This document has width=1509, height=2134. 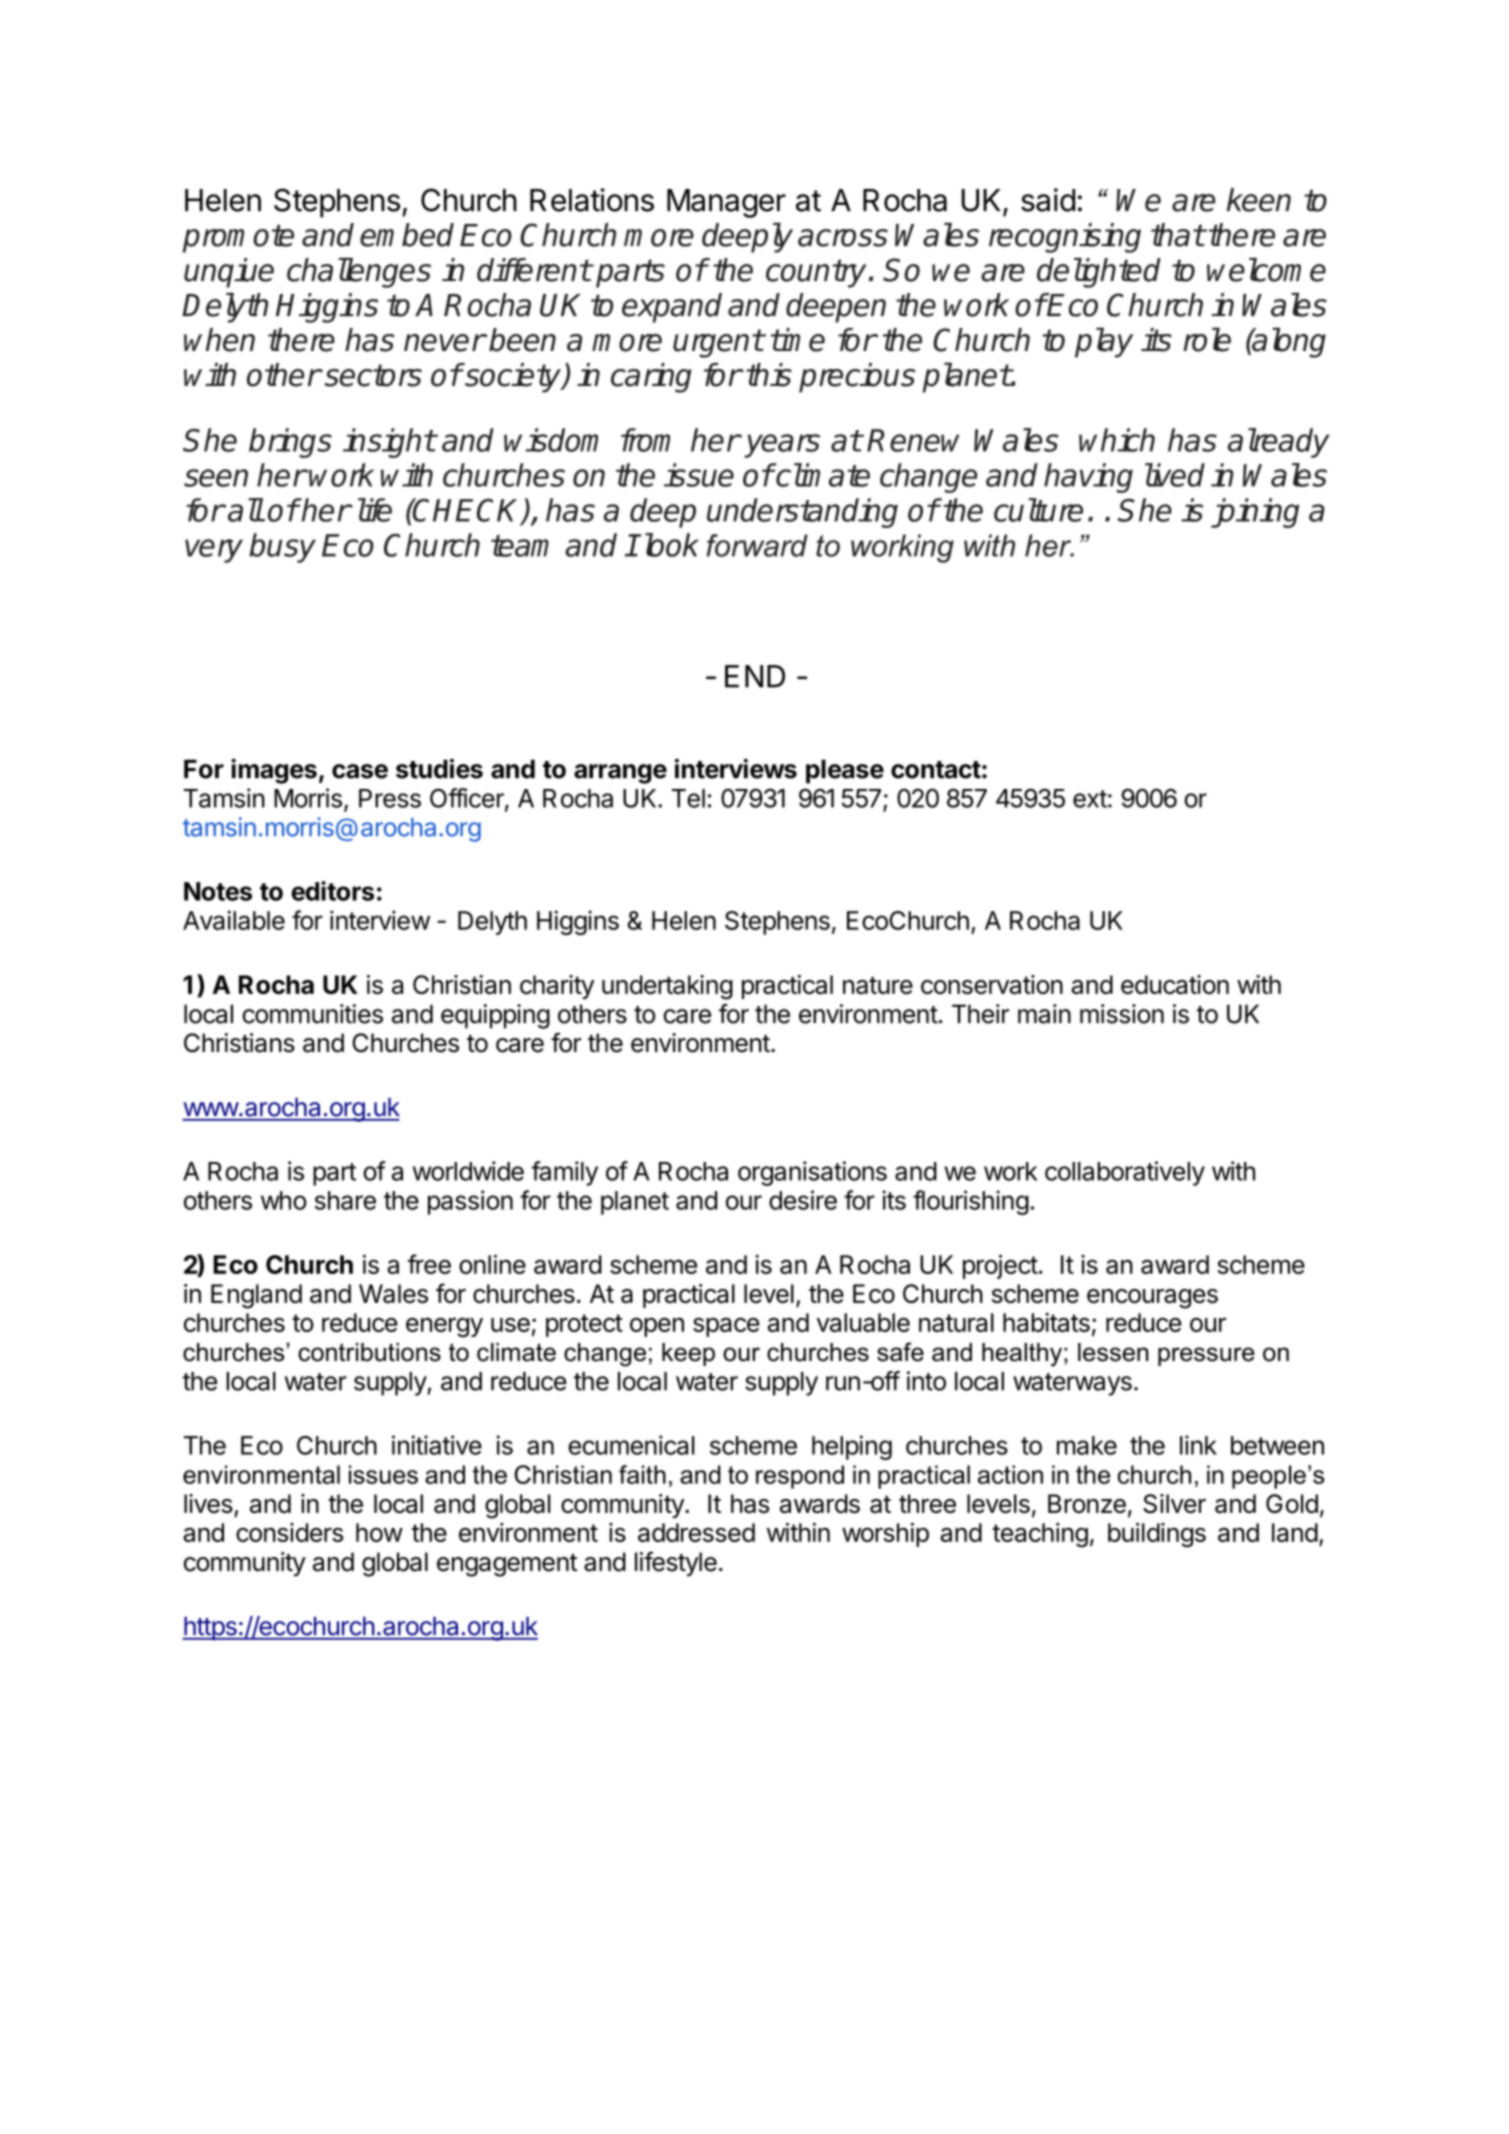 What do you see at coordinates (1125, 1173) in the document?
I see `collaboratively` at bounding box center [1125, 1173].
